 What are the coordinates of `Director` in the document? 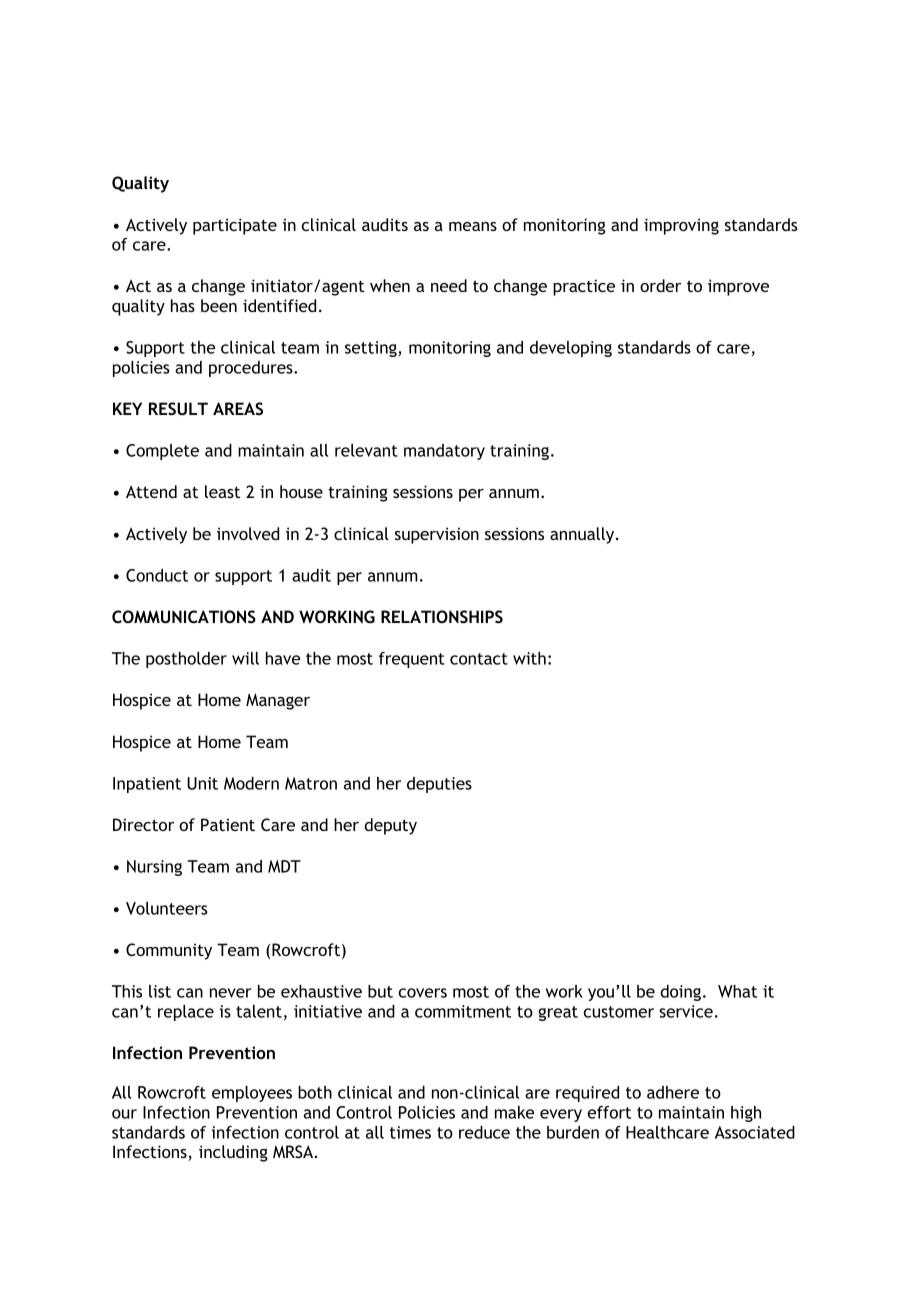 It's located at (143, 824).
